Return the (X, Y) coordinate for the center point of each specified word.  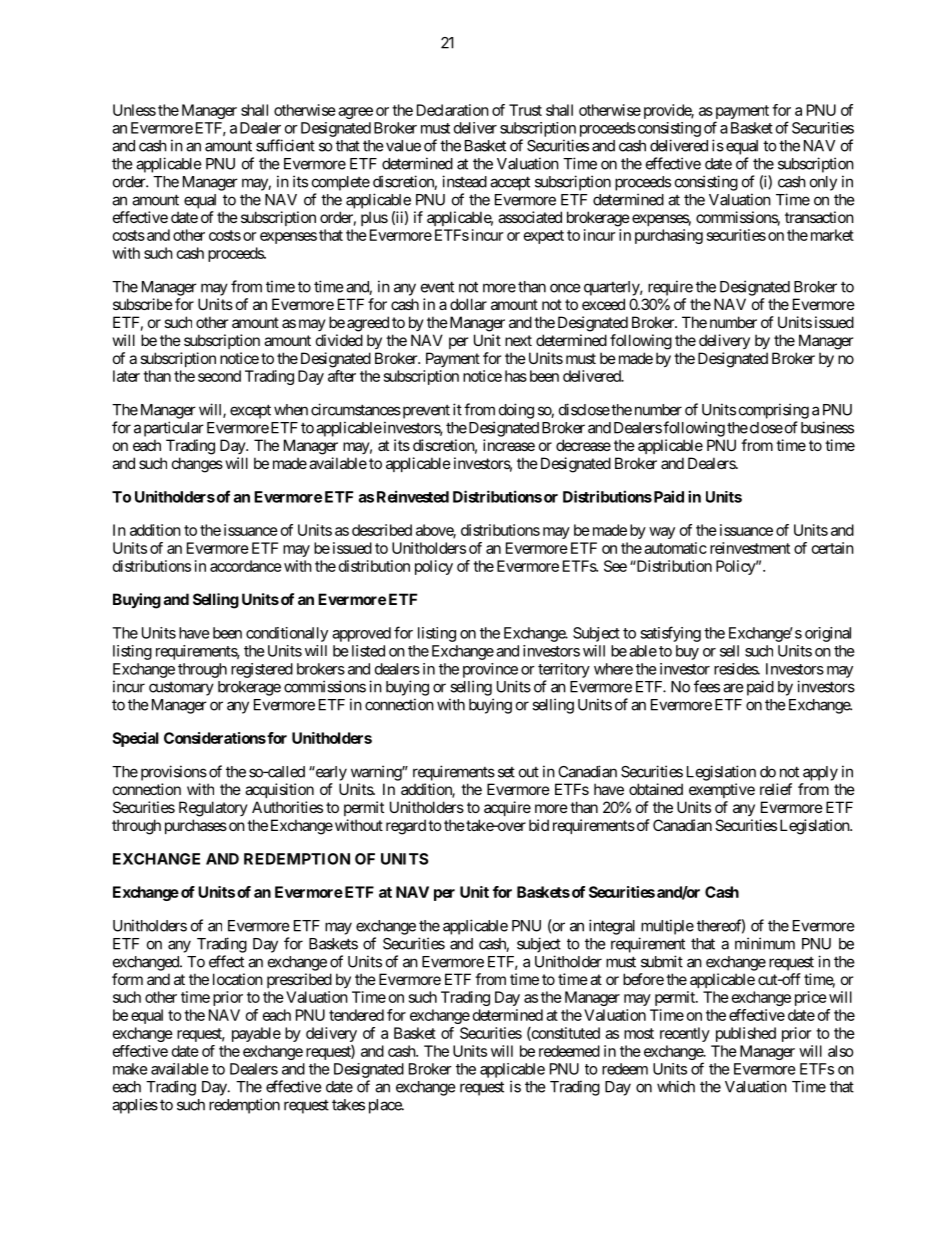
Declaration (453, 110)
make (130, 1069)
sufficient (285, 145)
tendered (356, 1015)
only (823, 183)
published (746, 1034)
